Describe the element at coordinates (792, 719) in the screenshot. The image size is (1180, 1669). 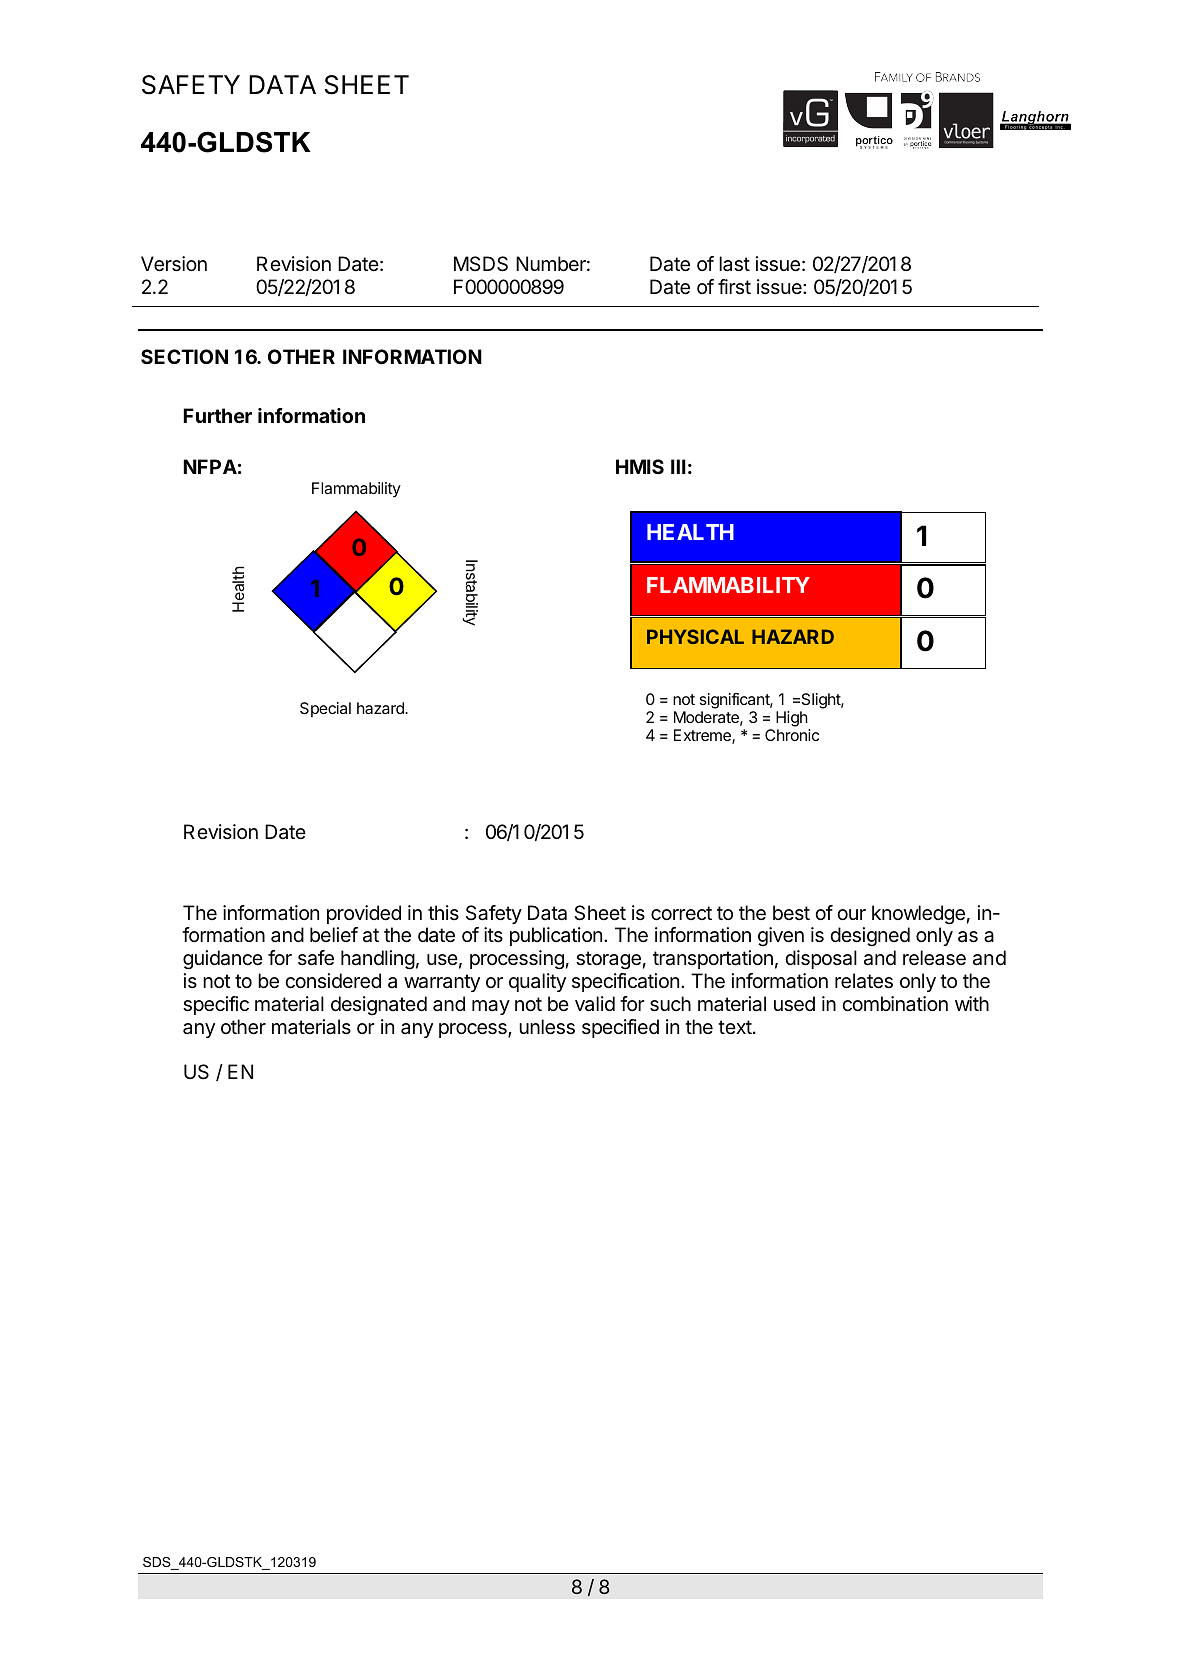
I see `High` at that location.
